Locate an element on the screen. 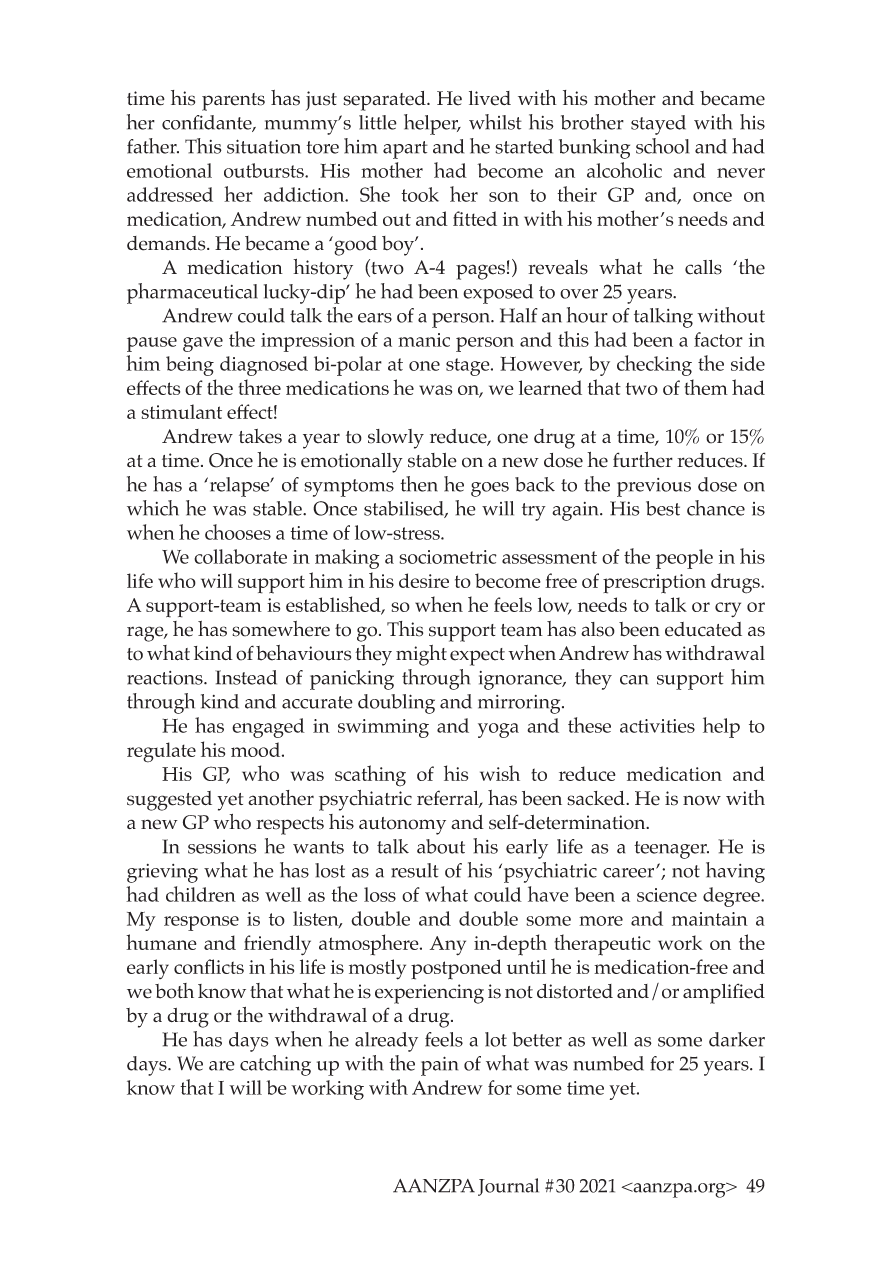 Image resolution: width=892 pixels, height=1267 pixels. teenager is located at coordinates (671, 850).
